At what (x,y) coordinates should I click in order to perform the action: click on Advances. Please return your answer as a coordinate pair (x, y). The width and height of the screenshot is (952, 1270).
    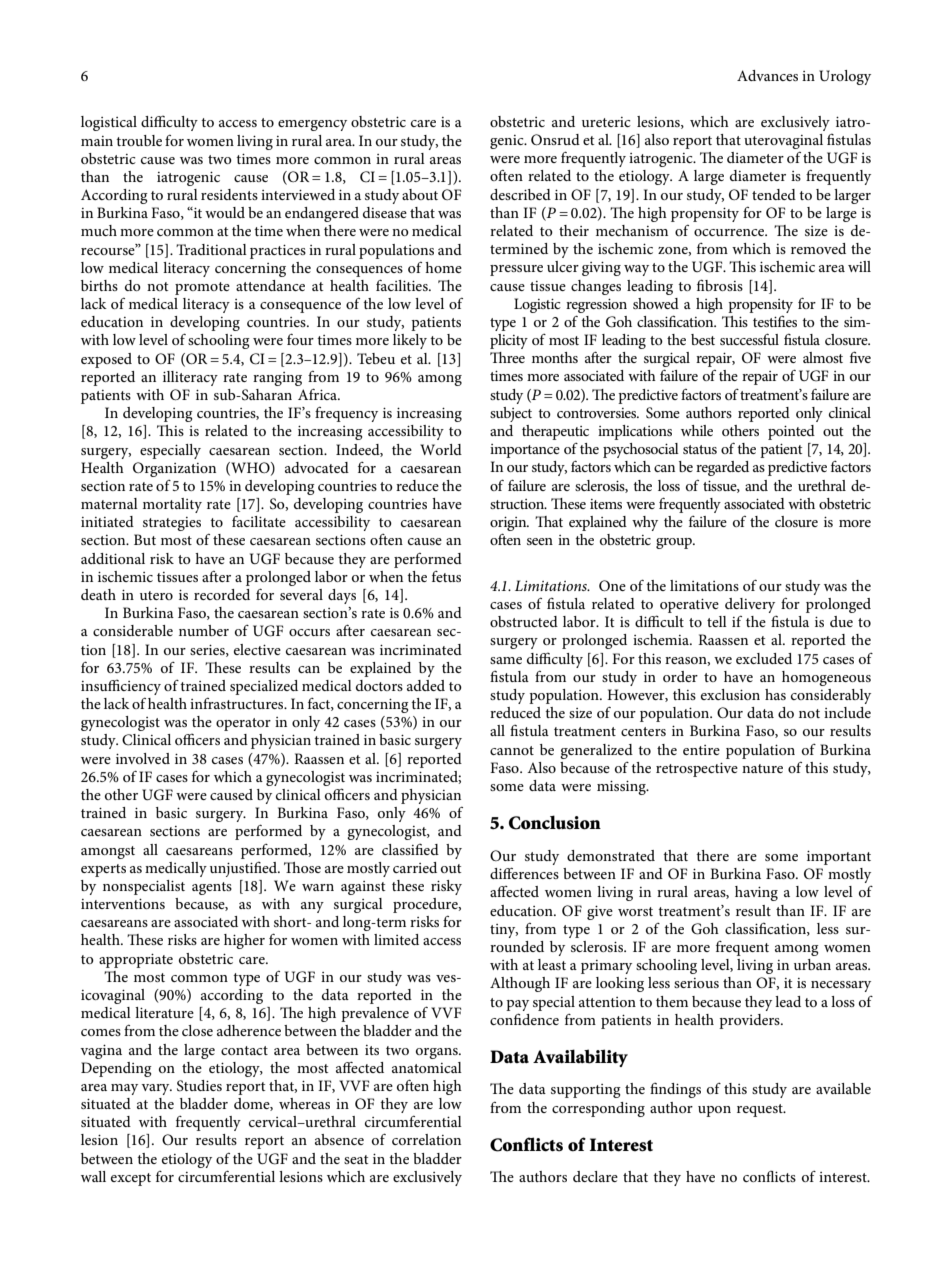
    Looking at the image, I should click on (767, 75).
